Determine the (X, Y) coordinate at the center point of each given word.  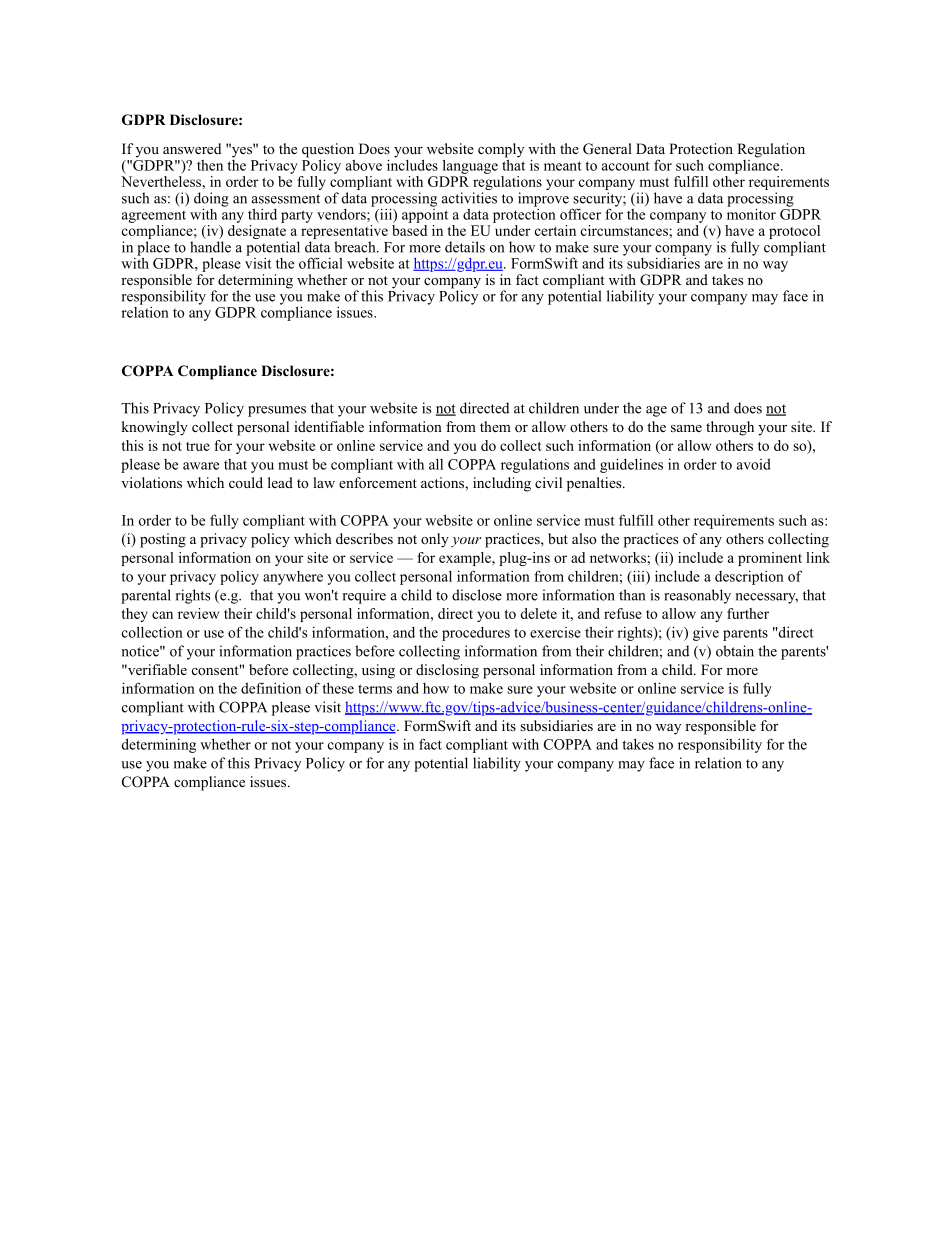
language (470, 166)
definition (271, 688)
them (495, 426)
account (626, 166)
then (210, 165)
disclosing (447, 671)
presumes (277, 411)
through (730, 428)
